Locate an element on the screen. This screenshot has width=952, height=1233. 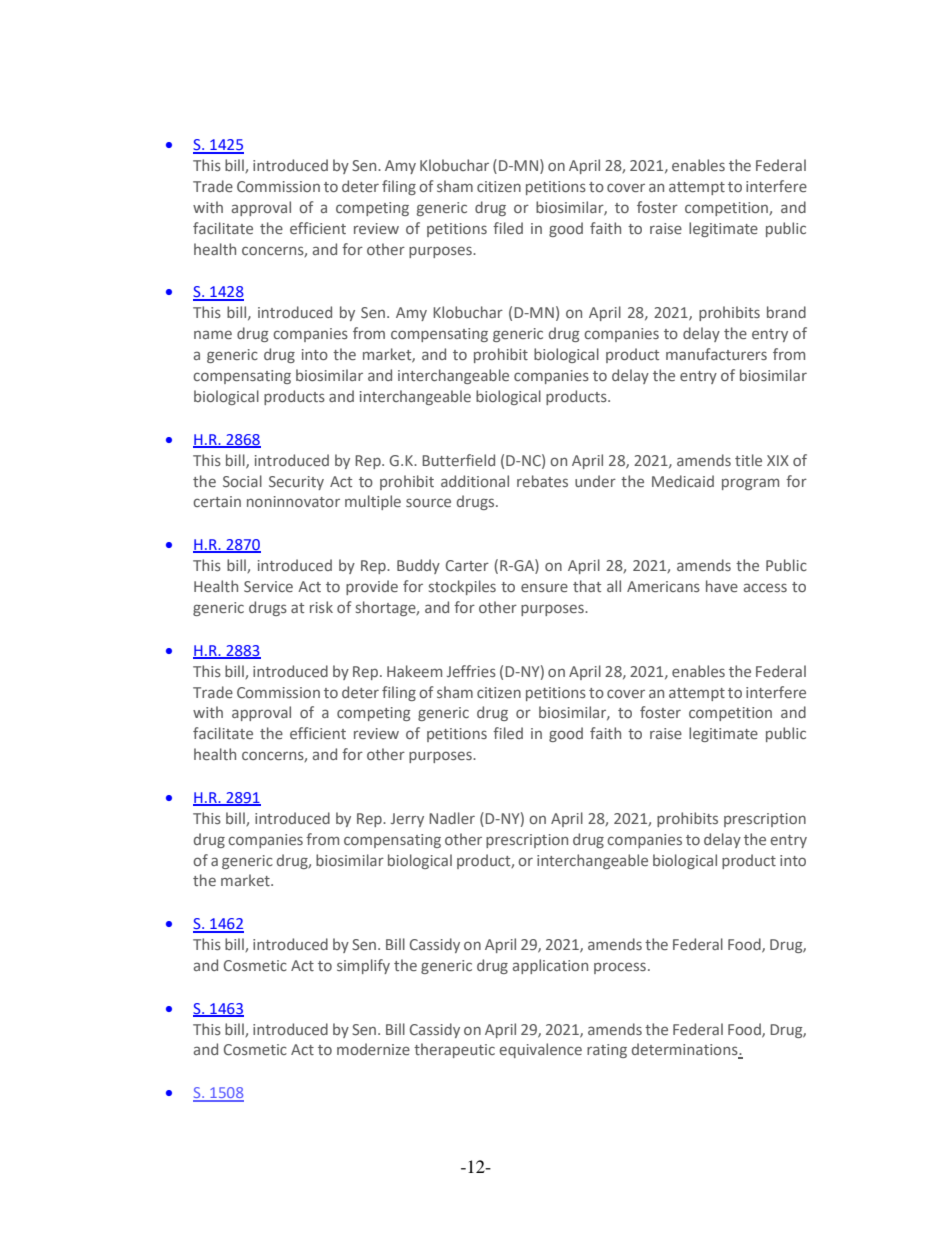
risk is located at coordinates (321, 607).
